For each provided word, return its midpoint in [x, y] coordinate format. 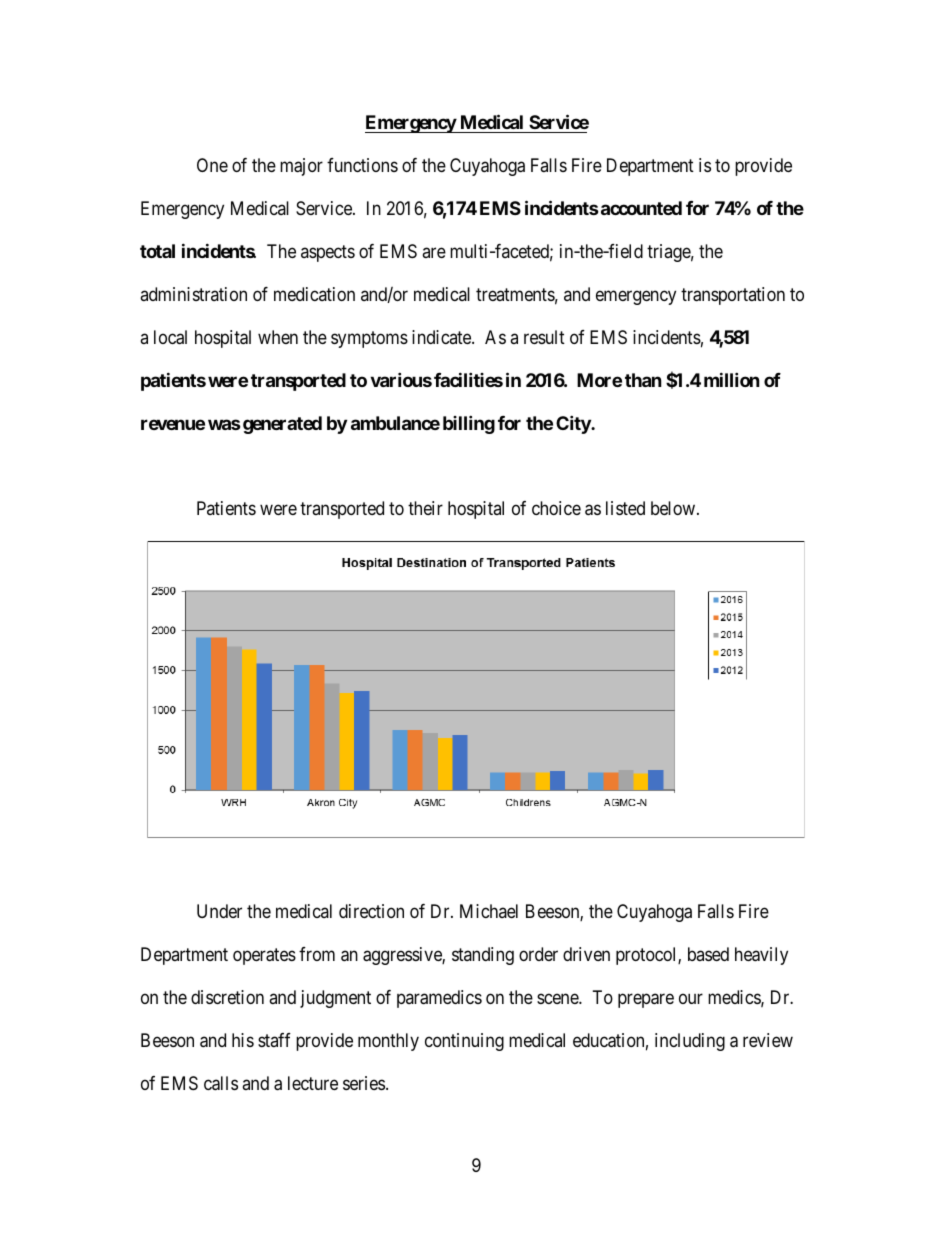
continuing [464, 1042]
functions [362, 165]
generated [282, 425]
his [243, 1040]
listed [625, 508]
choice [556, 508]
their [425, 508]
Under [219, 911]
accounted [640, 208]
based [708, 954]
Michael [489, 911]
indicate [442, 337]
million [732, 379]
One [212, 165]
